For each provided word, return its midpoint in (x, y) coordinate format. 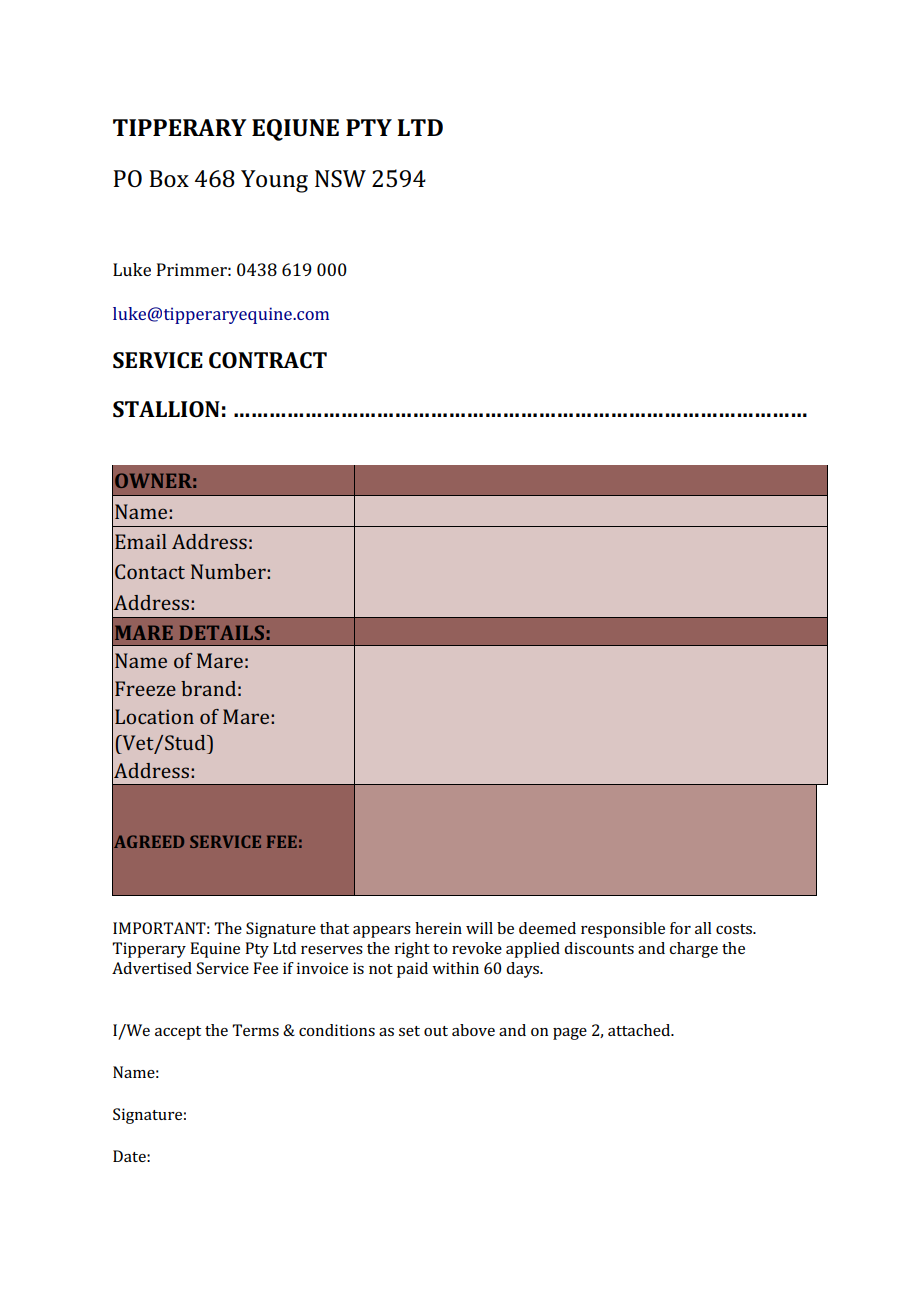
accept (178, 1033)
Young (274, 181)
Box (169, 178)
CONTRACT (268, 360)
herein (438, 928)
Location (154, 716)
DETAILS (221, 632)
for (680, 928)
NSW (340, 179)
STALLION (166, 409)
